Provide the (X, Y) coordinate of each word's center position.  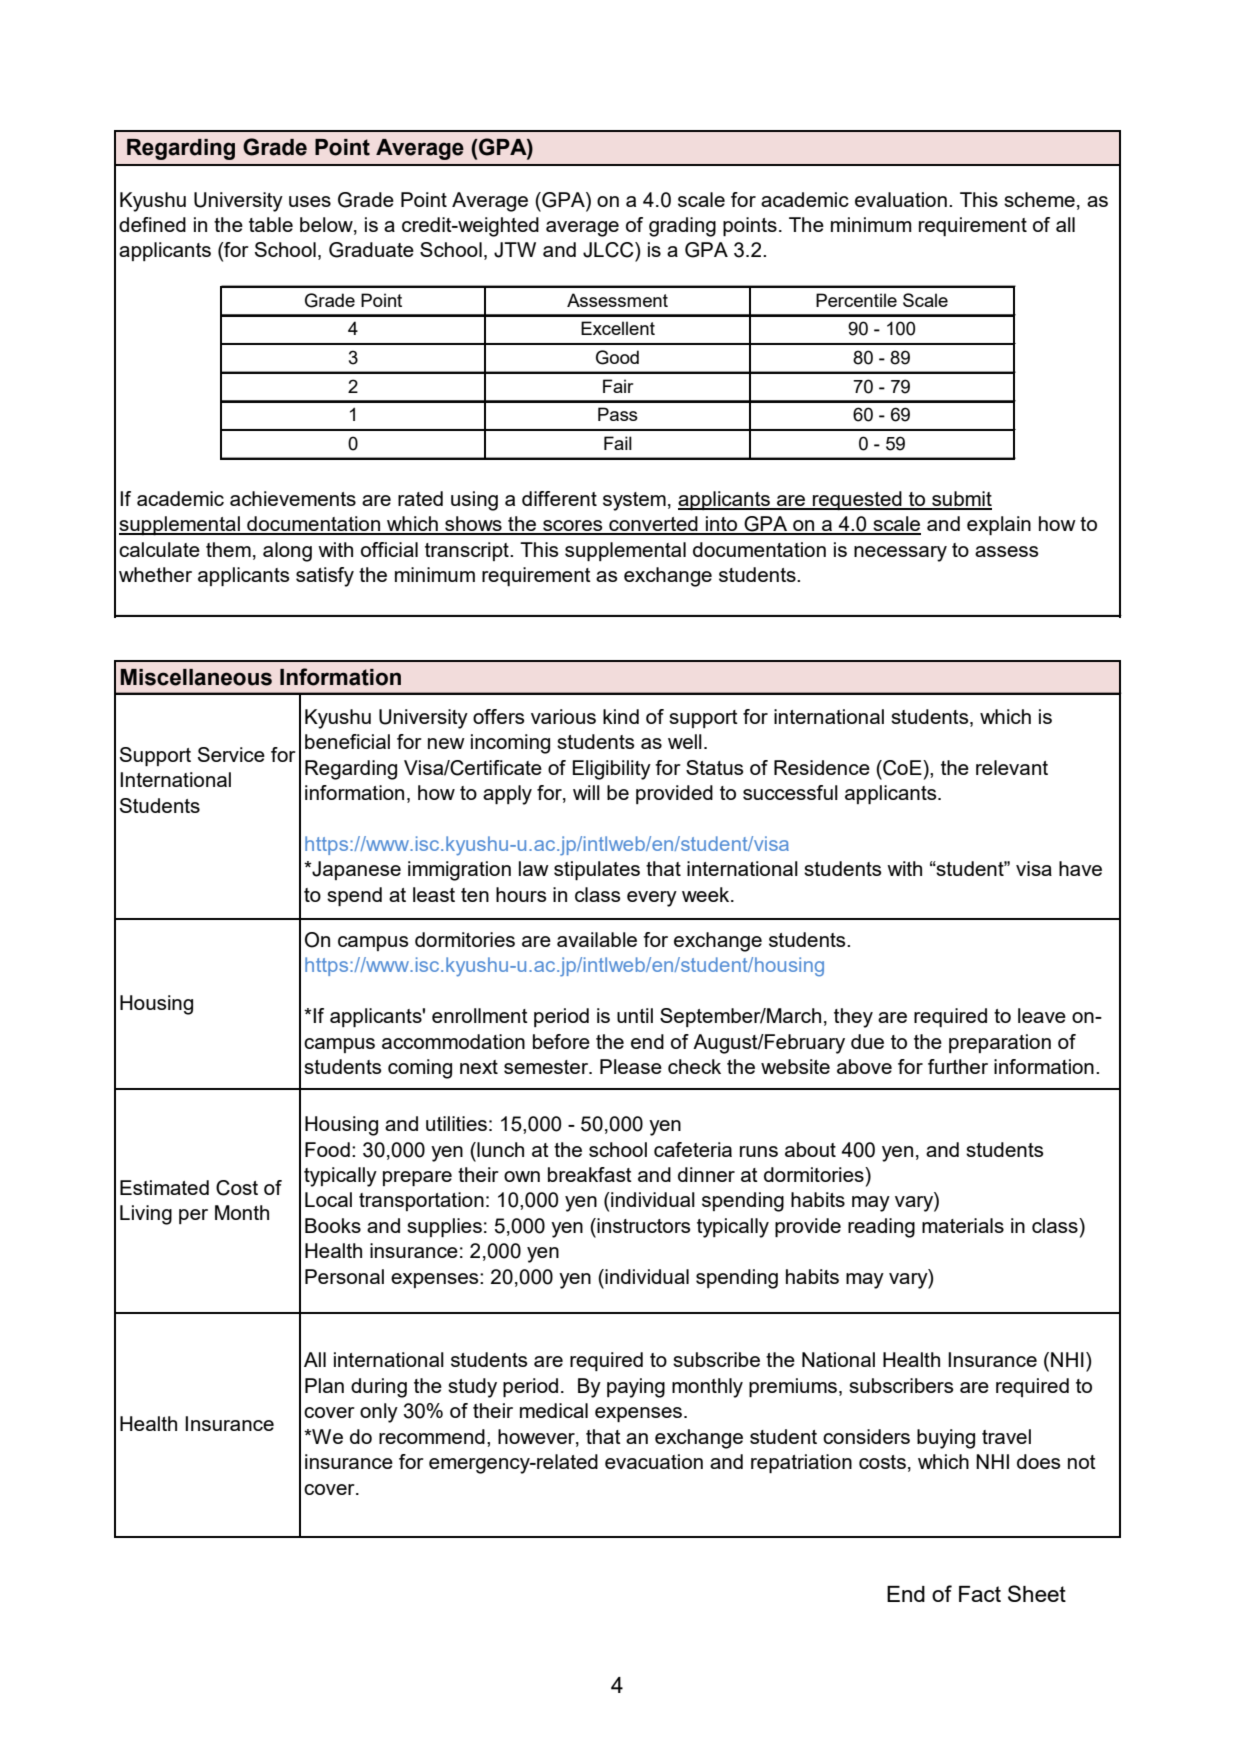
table (271, 224)
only (379, 1413)
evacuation (654, 1461)
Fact (980, 1594)
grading (682, 227)
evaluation (901, 199)
